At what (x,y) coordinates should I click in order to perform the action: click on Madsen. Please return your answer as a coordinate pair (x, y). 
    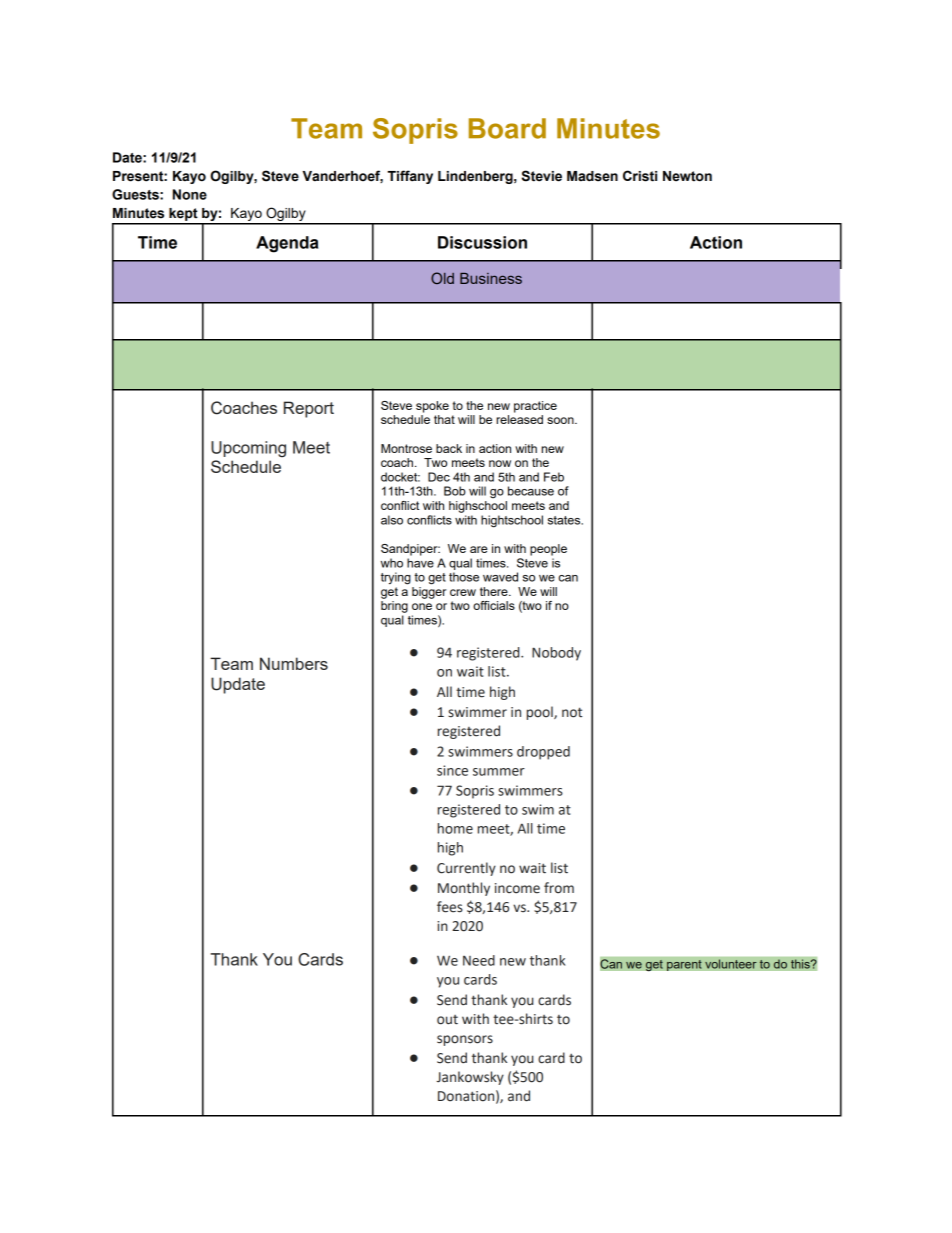
    Looking at the image, I should click on (592, 176).
